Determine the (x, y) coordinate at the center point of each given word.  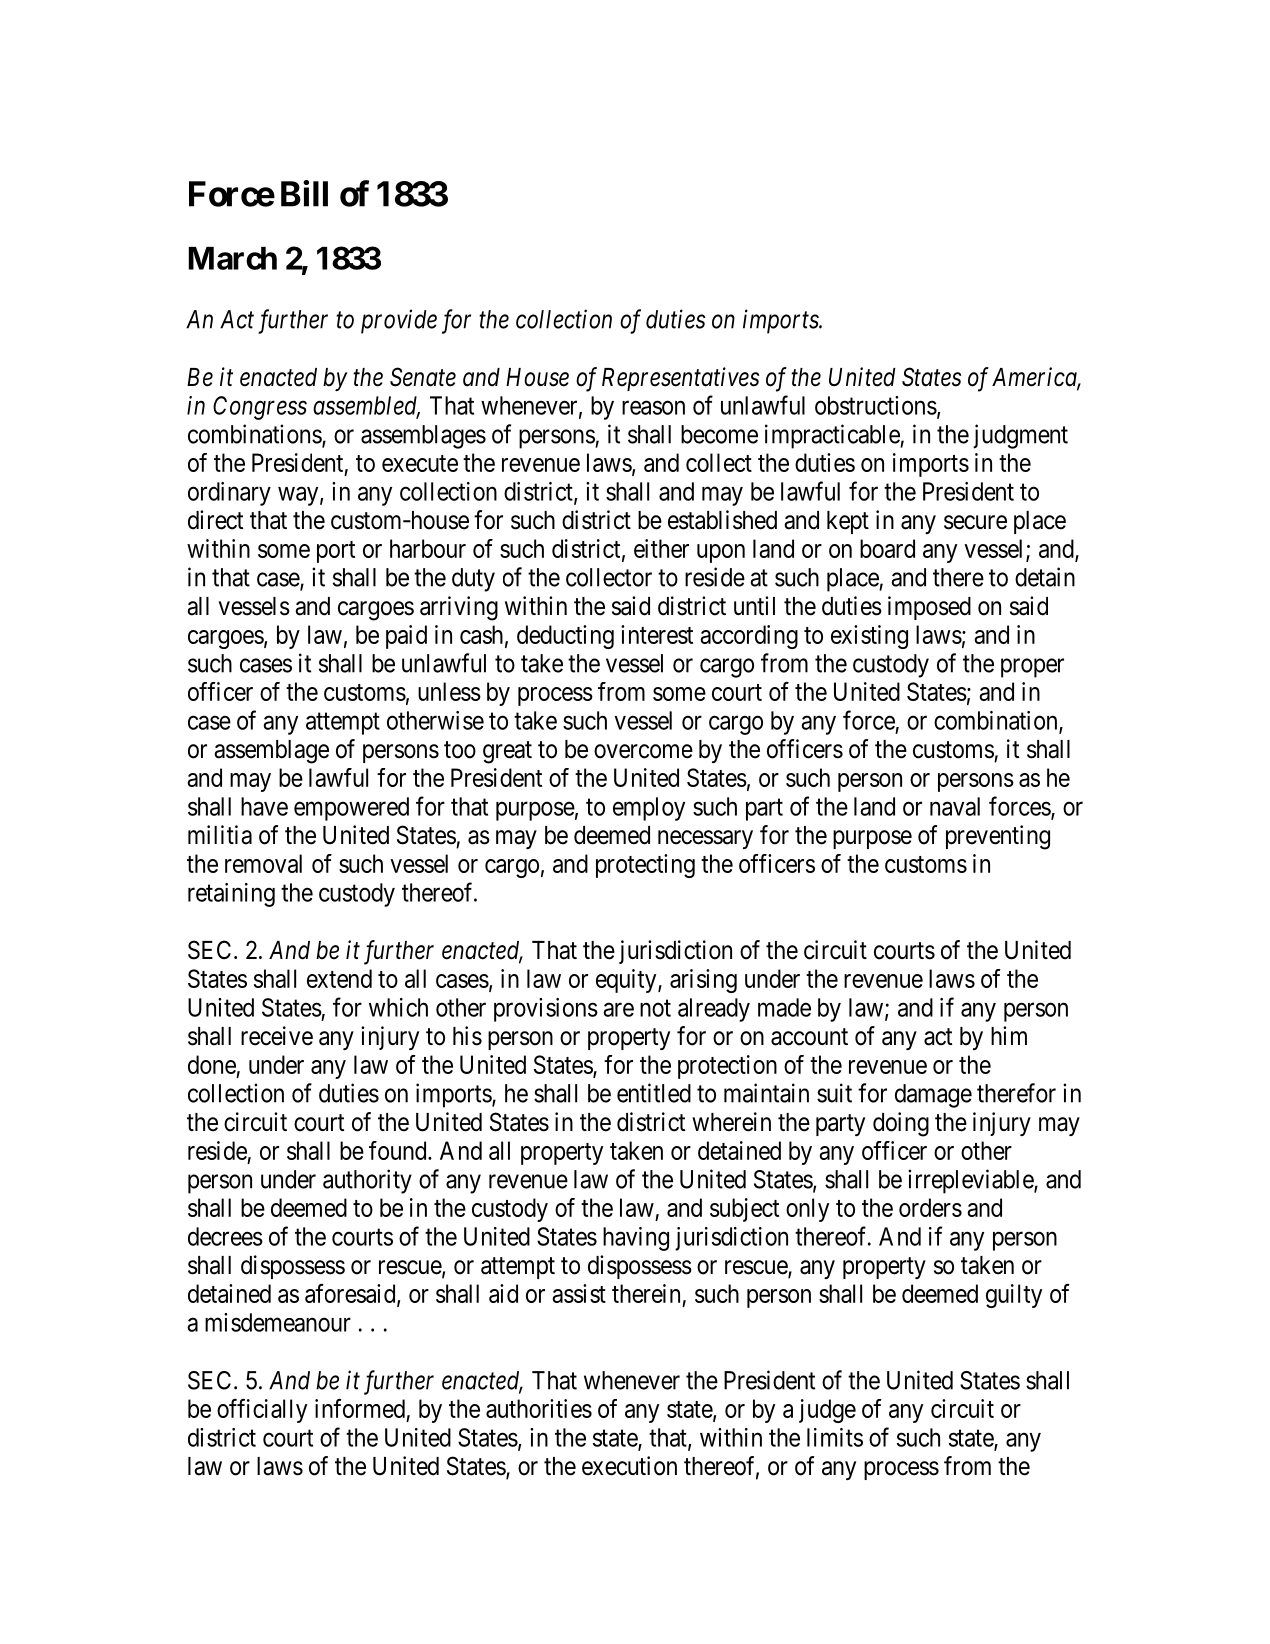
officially (262, 1411)
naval (955, 806)
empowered (351, 809)
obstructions (876, 405)
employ (649, 809)
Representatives (680, 379)
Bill (304, 193)
